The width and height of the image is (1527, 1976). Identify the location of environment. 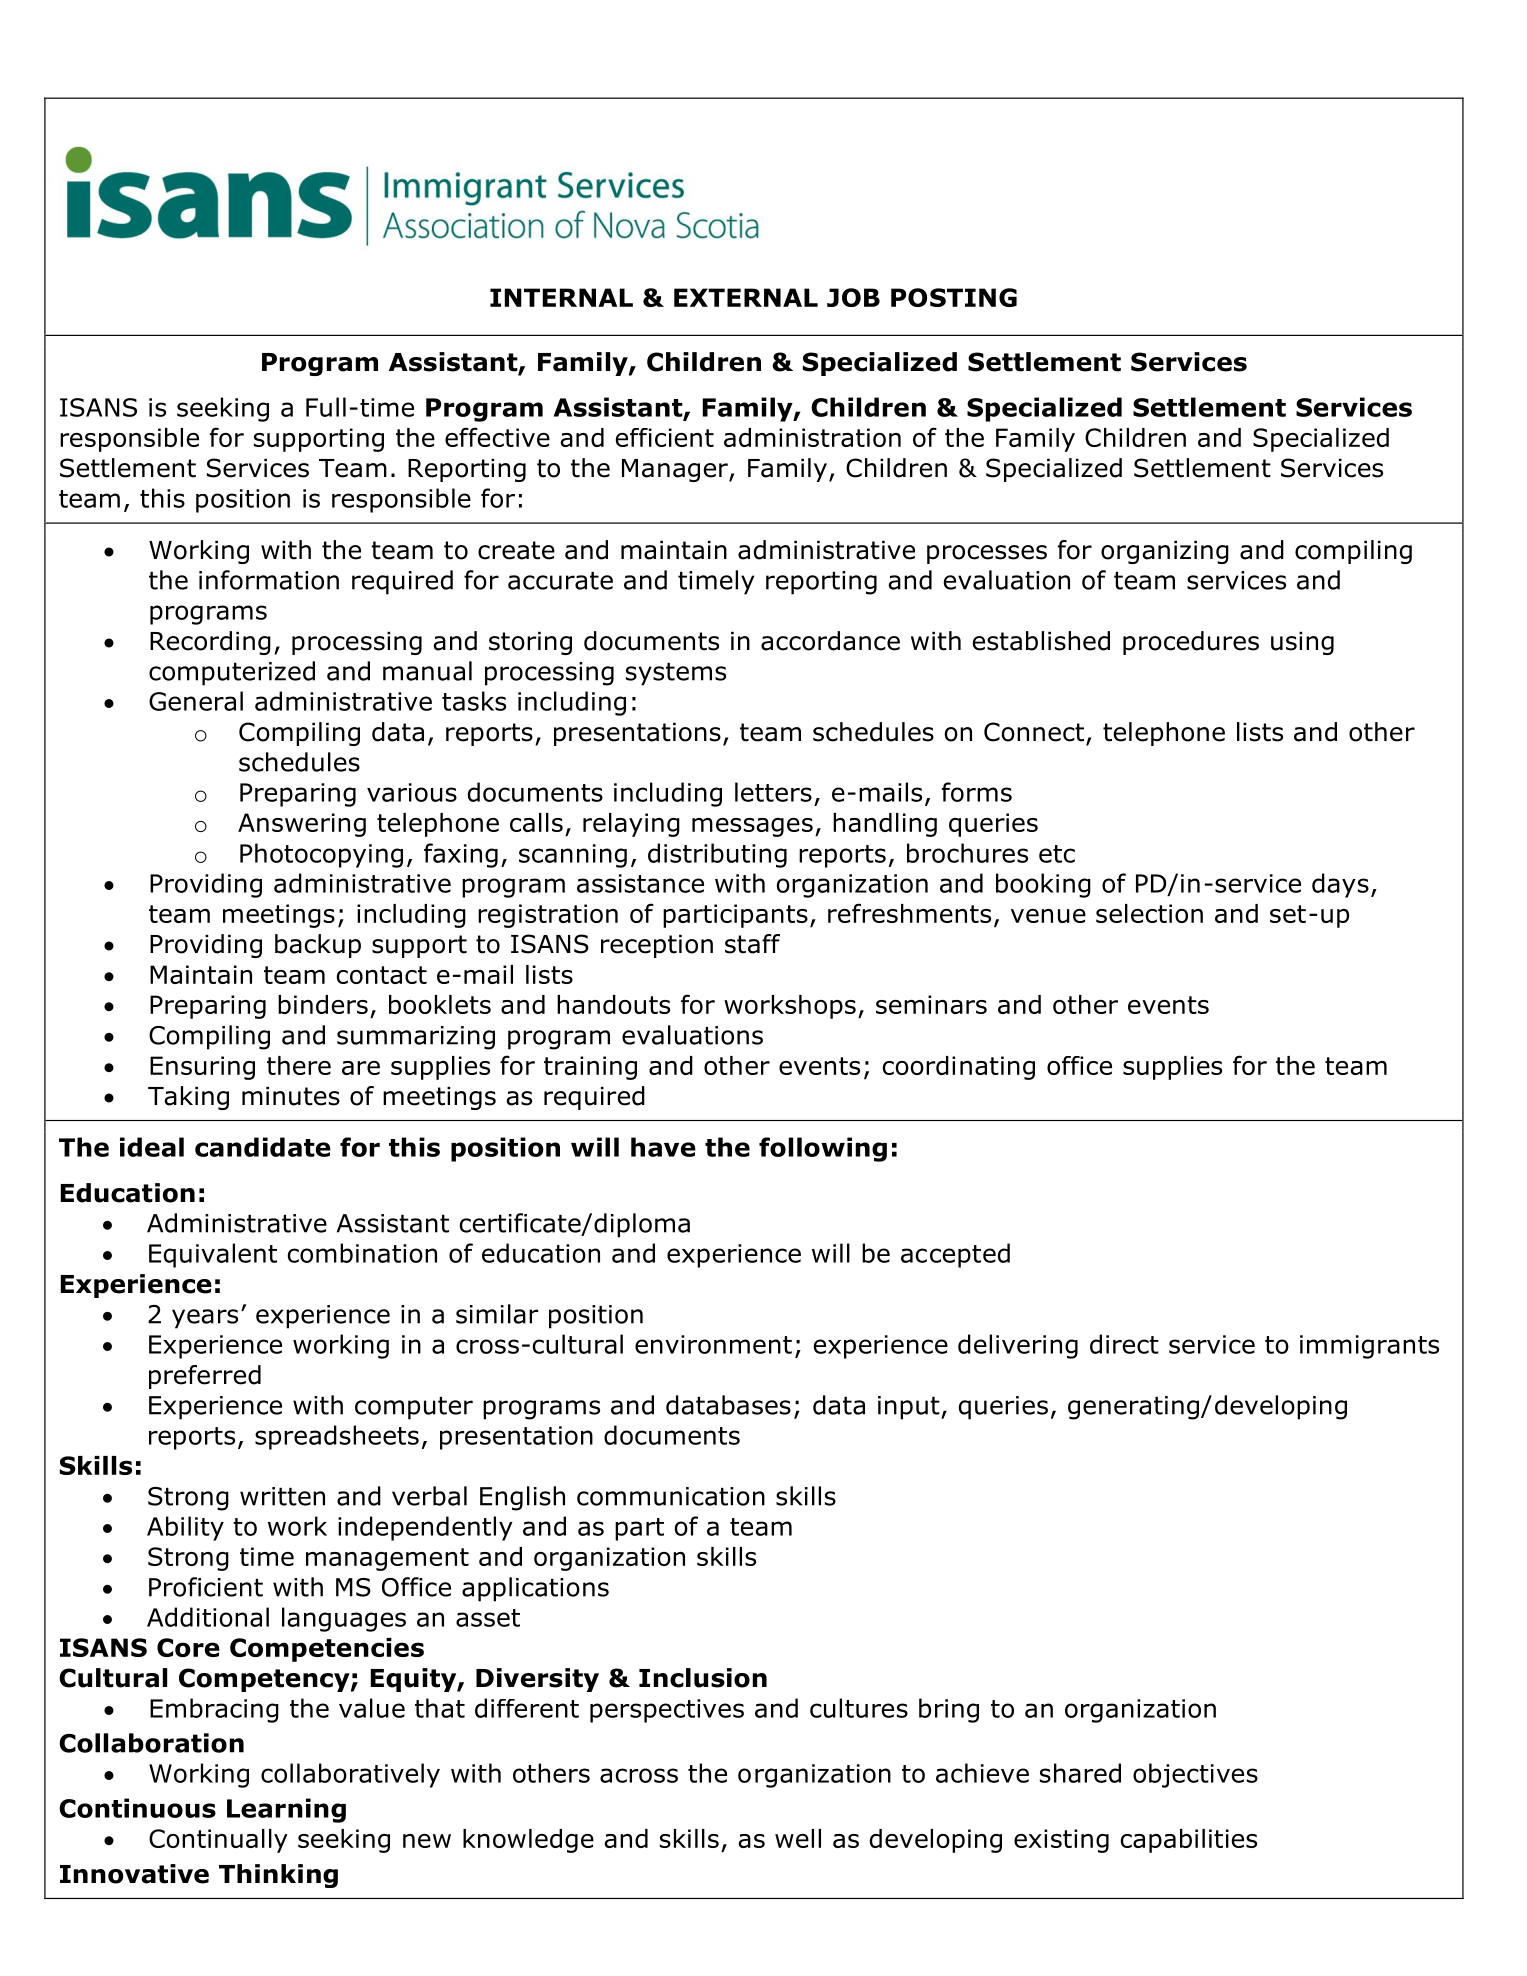
(713, 1344).
